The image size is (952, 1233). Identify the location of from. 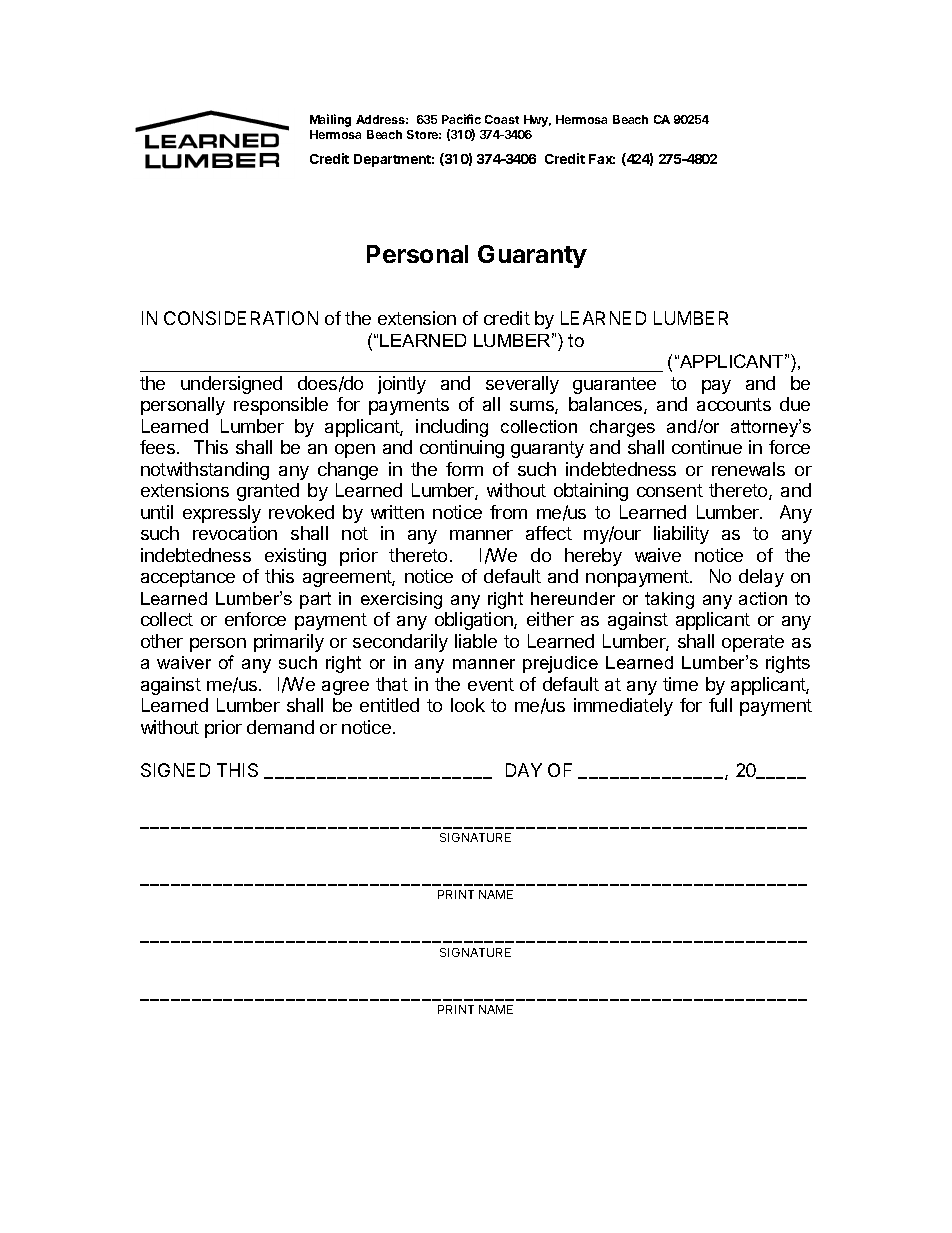
(508, 512).
